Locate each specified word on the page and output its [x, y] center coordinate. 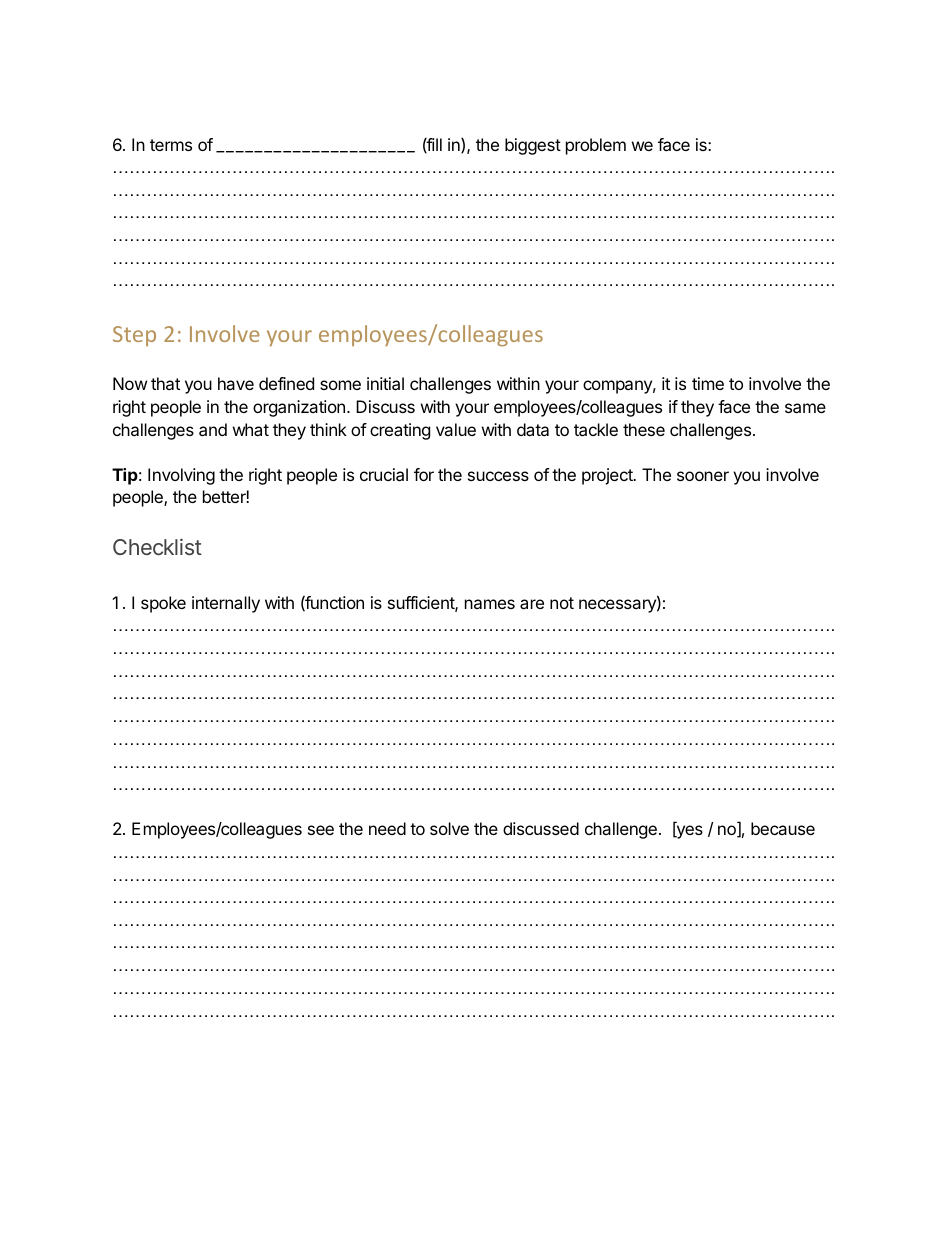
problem [596, 146]
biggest [533, 146]
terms [171, 145]
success [498, 476]
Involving [181, 476]
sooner [703, 476]
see [321, 830]
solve [449, 828]
